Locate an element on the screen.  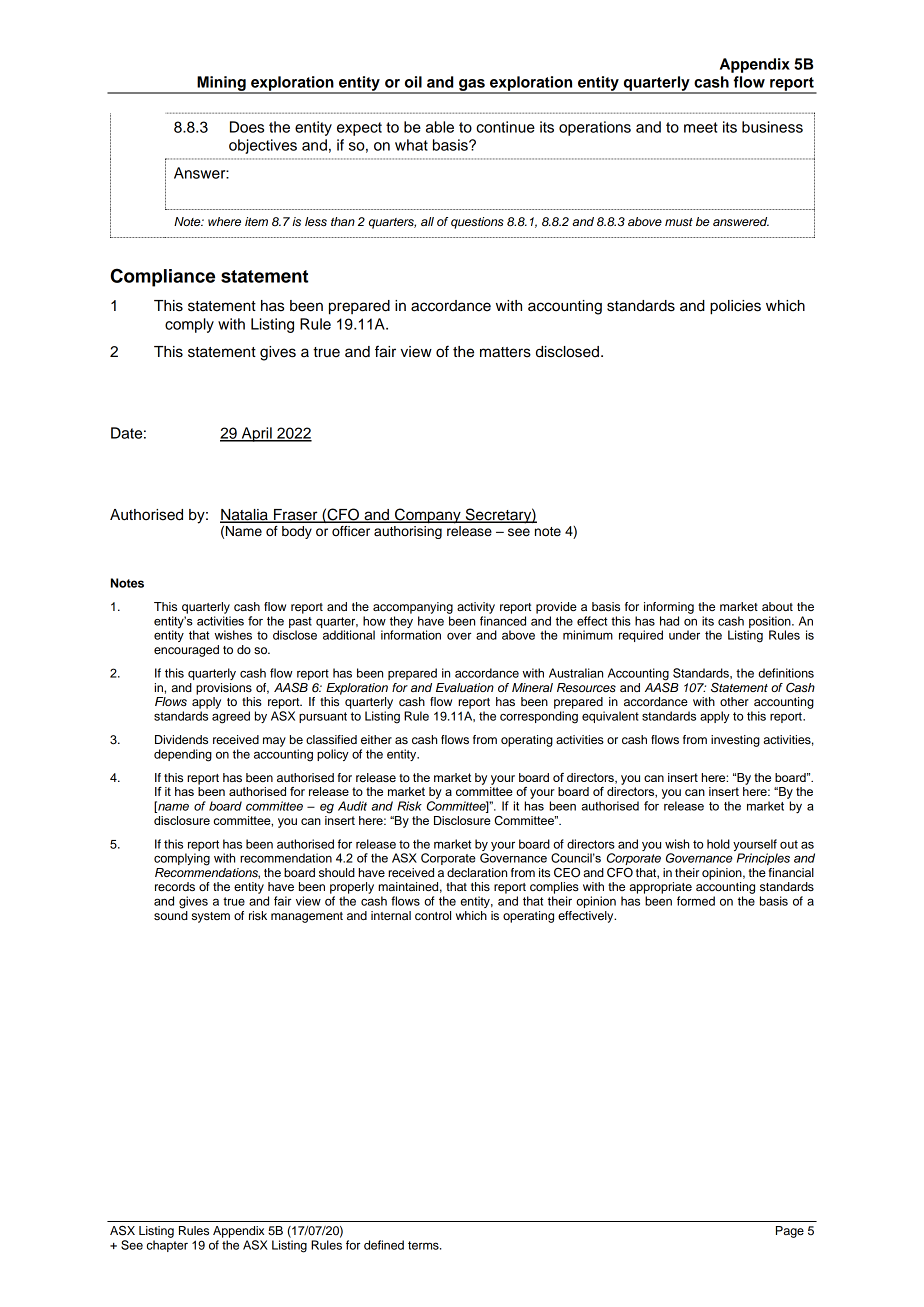
formed is located at coordinates (696, 901).
